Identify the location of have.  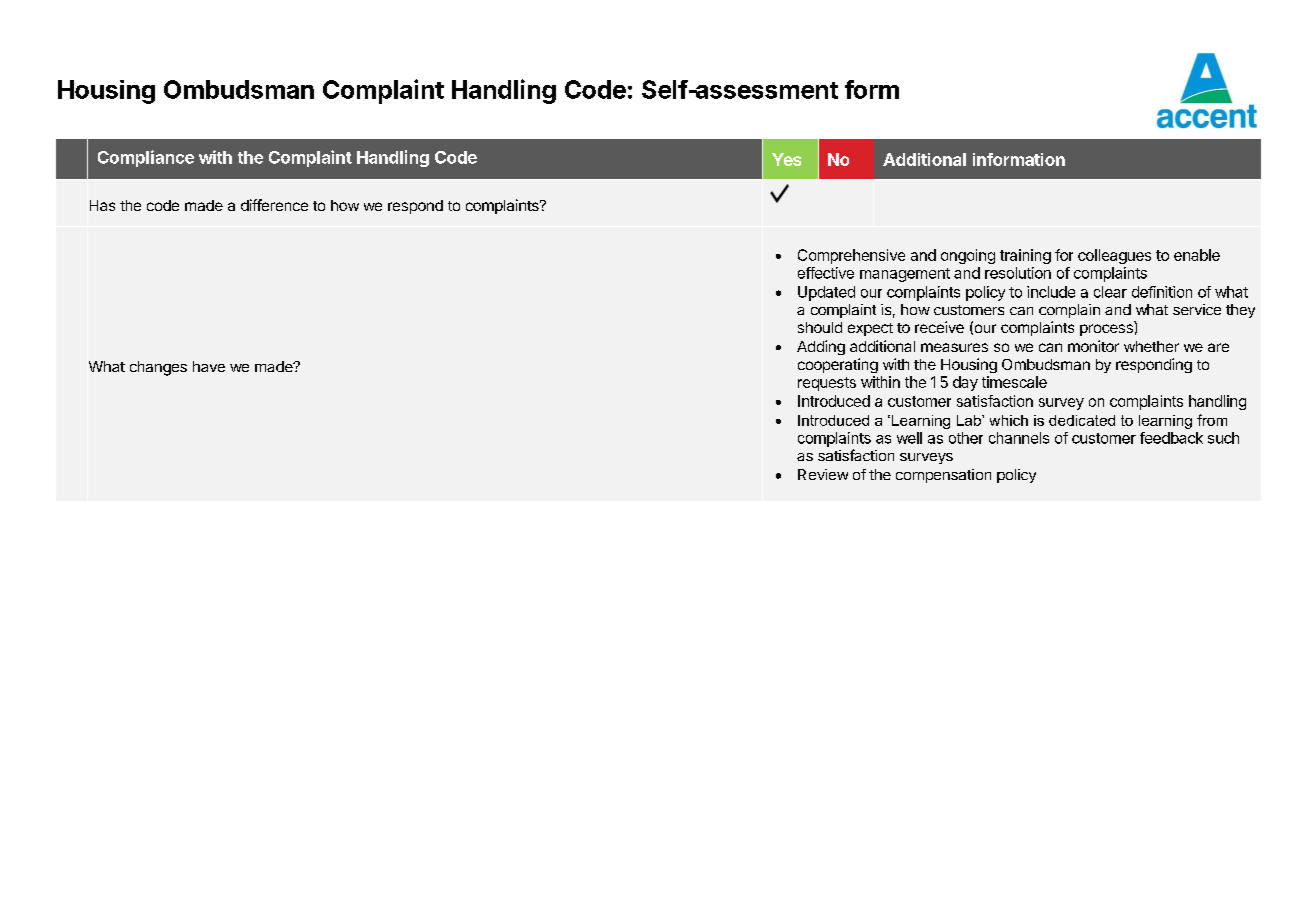
(209, 366).
